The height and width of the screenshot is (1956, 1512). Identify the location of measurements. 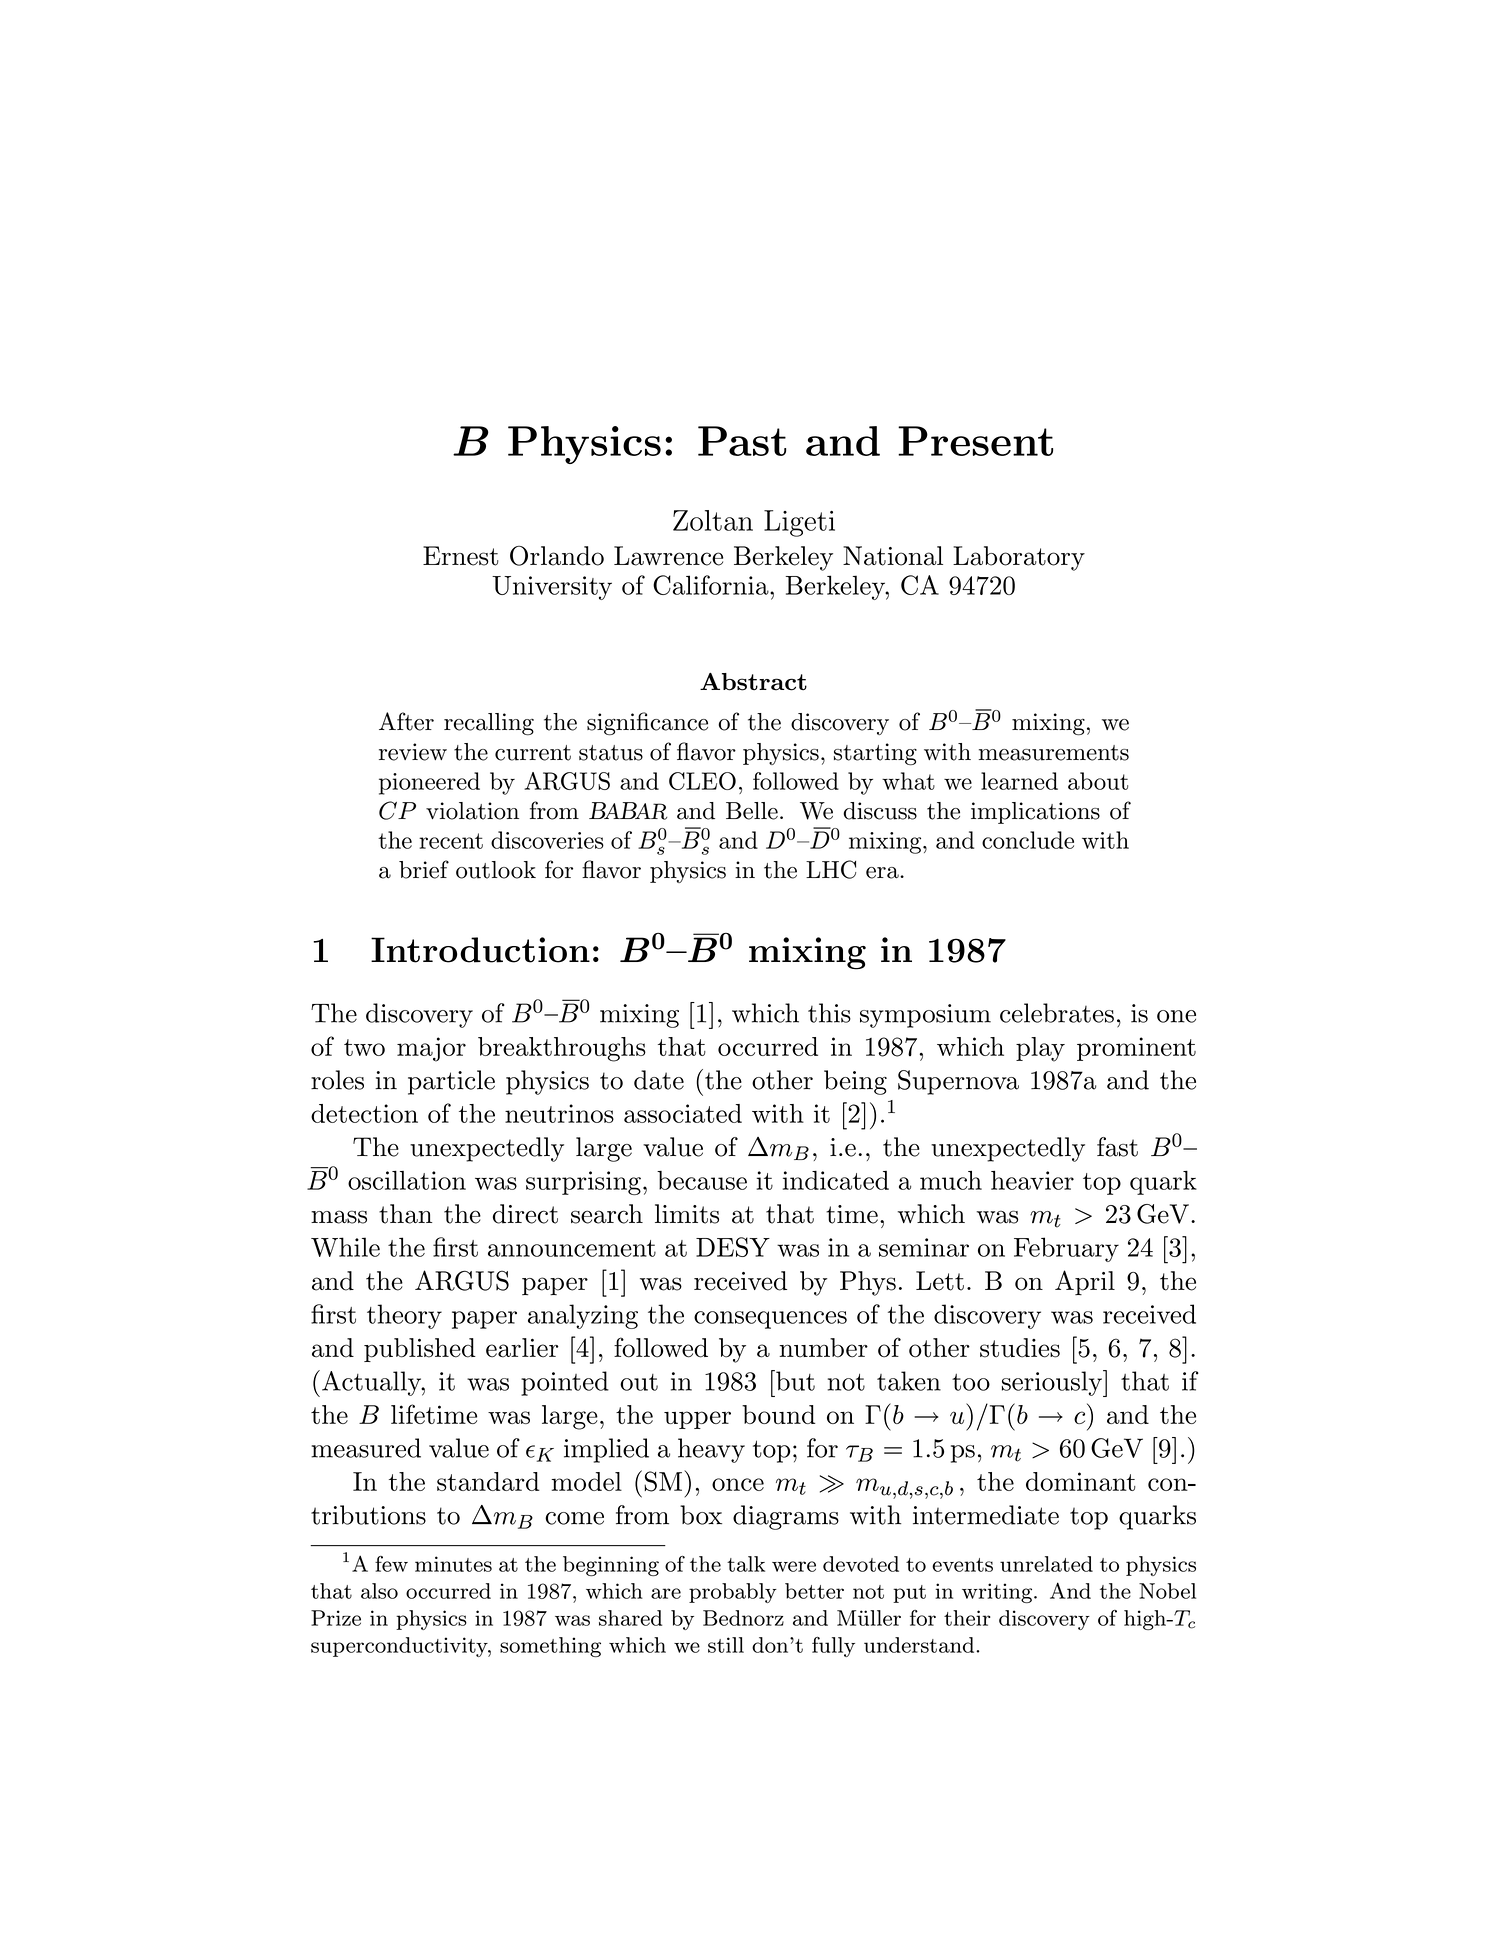
(1054, 753).
